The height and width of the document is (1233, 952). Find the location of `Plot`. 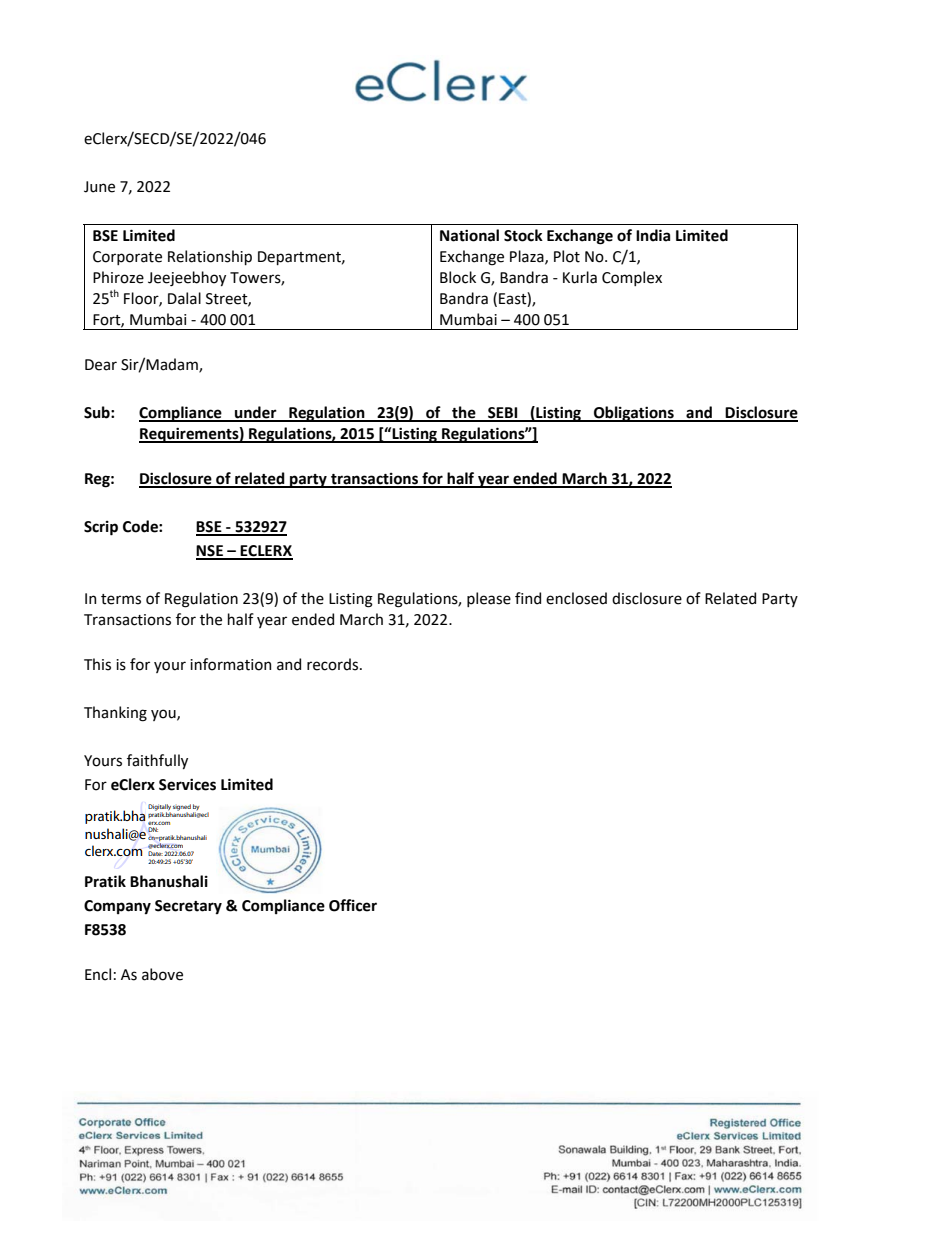

Plot is located at coordinates (567, 256).
